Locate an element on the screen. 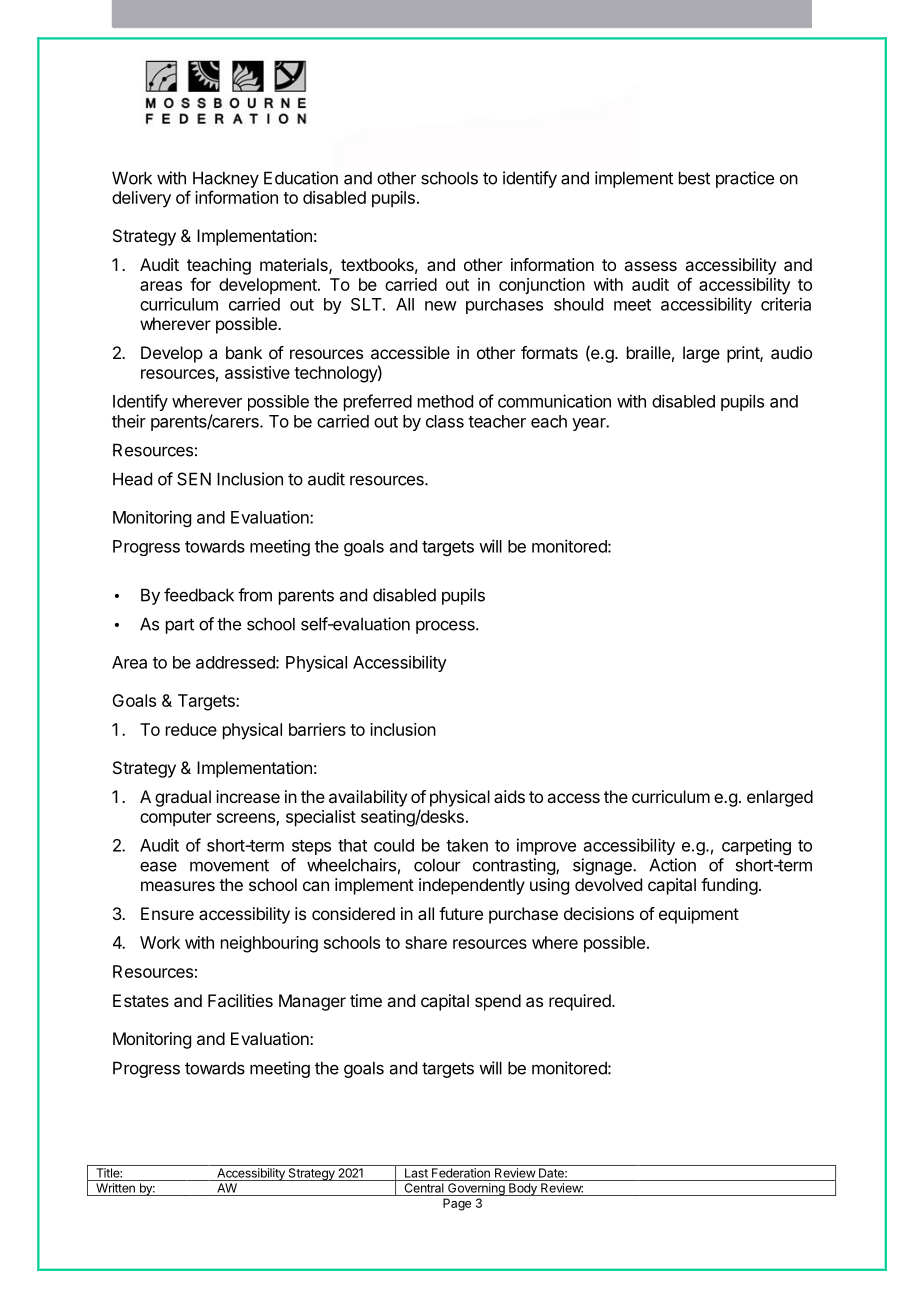  Body is located at coordinates (523, 1189).
